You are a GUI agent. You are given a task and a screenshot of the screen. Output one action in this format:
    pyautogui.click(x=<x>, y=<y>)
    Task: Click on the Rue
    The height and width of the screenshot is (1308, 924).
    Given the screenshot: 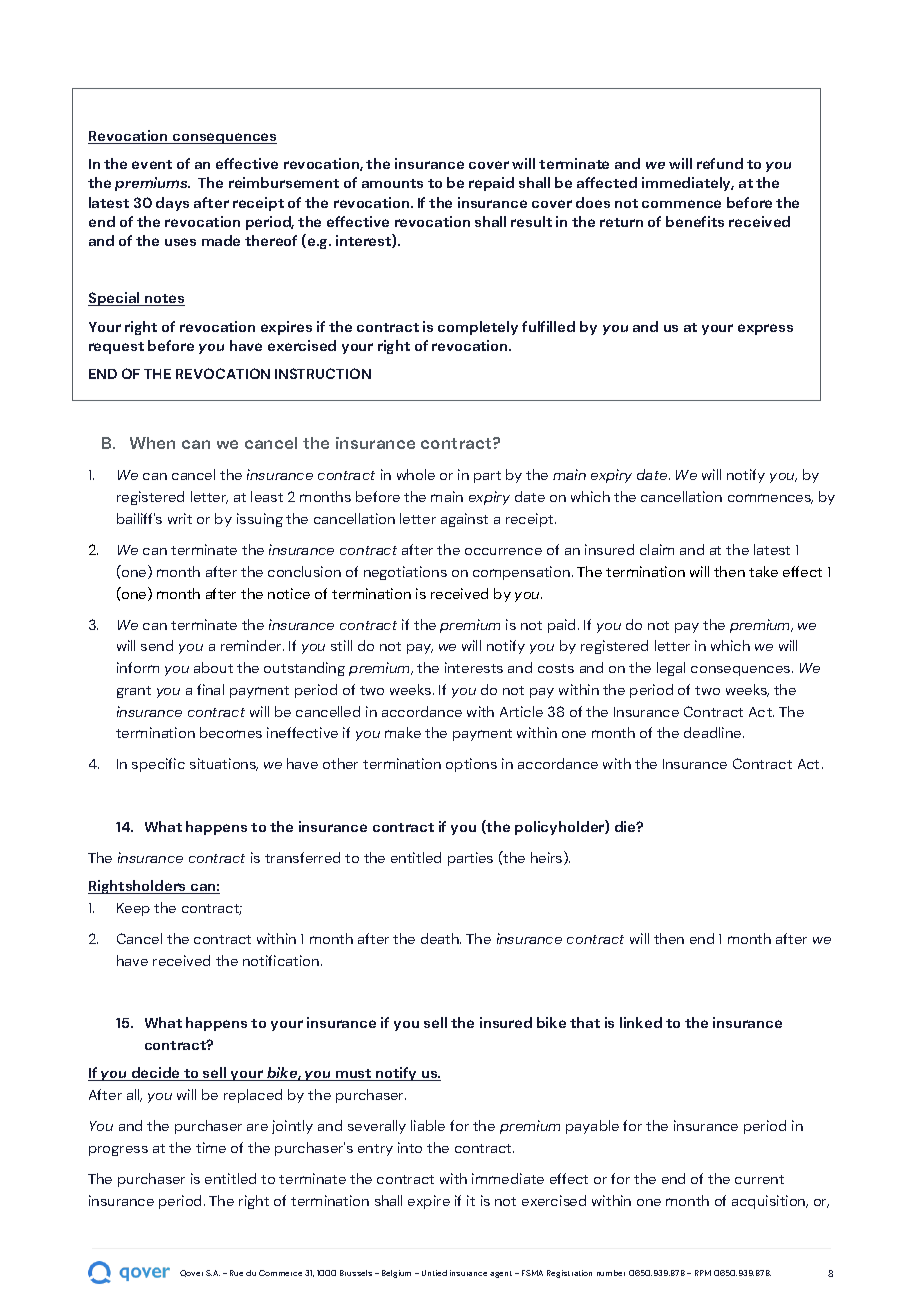 What is the action you would take?
    pyautogui.click(x=236, y=1273)
